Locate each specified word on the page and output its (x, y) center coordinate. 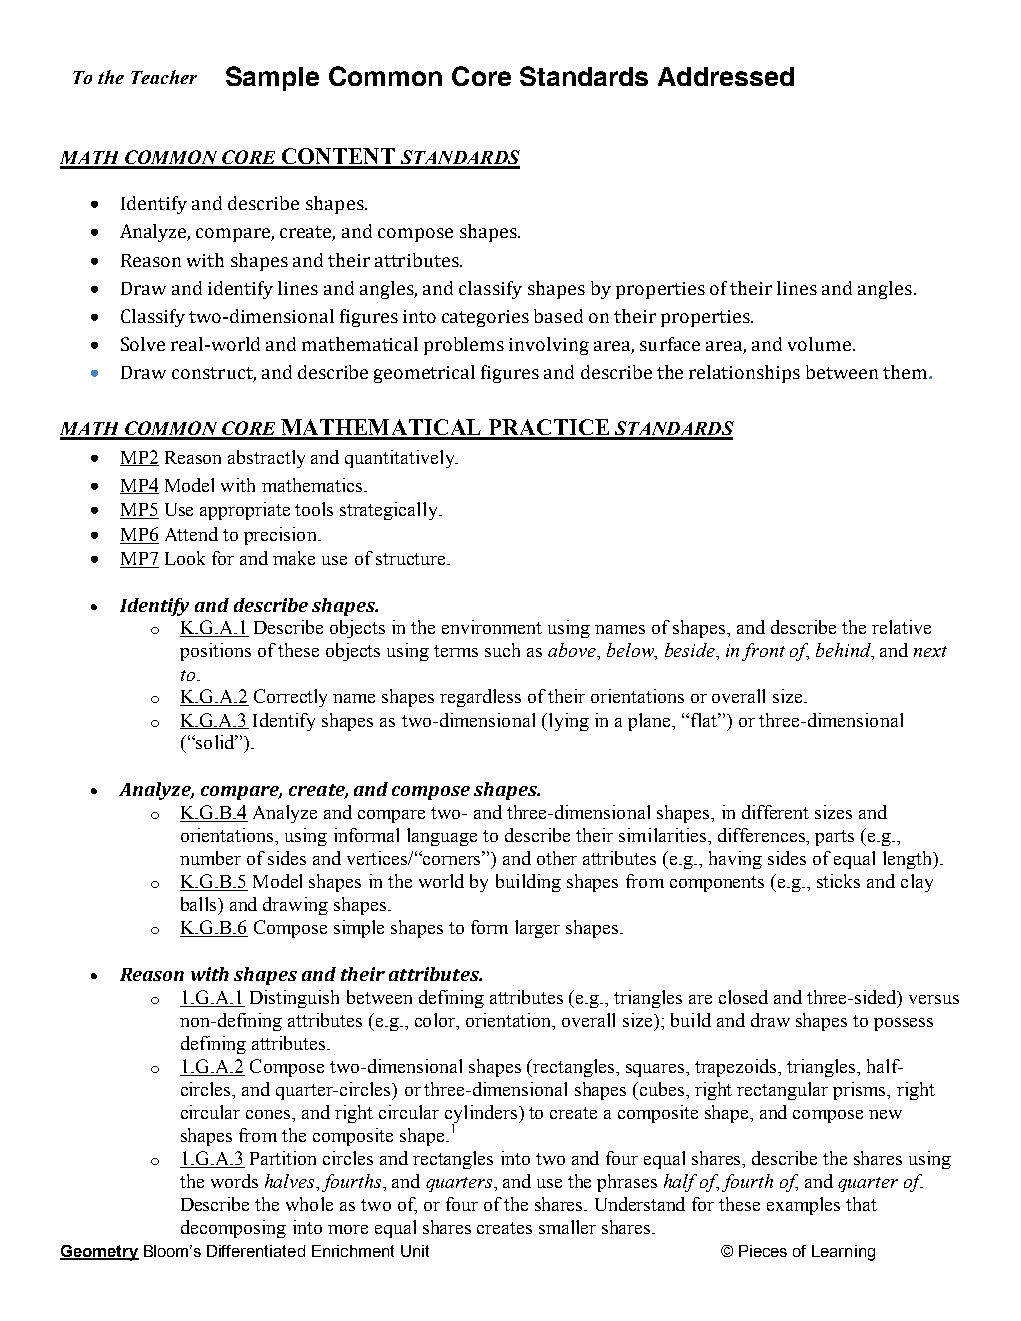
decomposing (233, 1229)
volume (821, 344)
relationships (744, 374)
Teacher (164, 77)
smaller (567, 1227)
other (557, 858)
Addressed (726, 76)
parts (834, 838)
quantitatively (401, 459)
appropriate (245, 511)
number (210, 858)
